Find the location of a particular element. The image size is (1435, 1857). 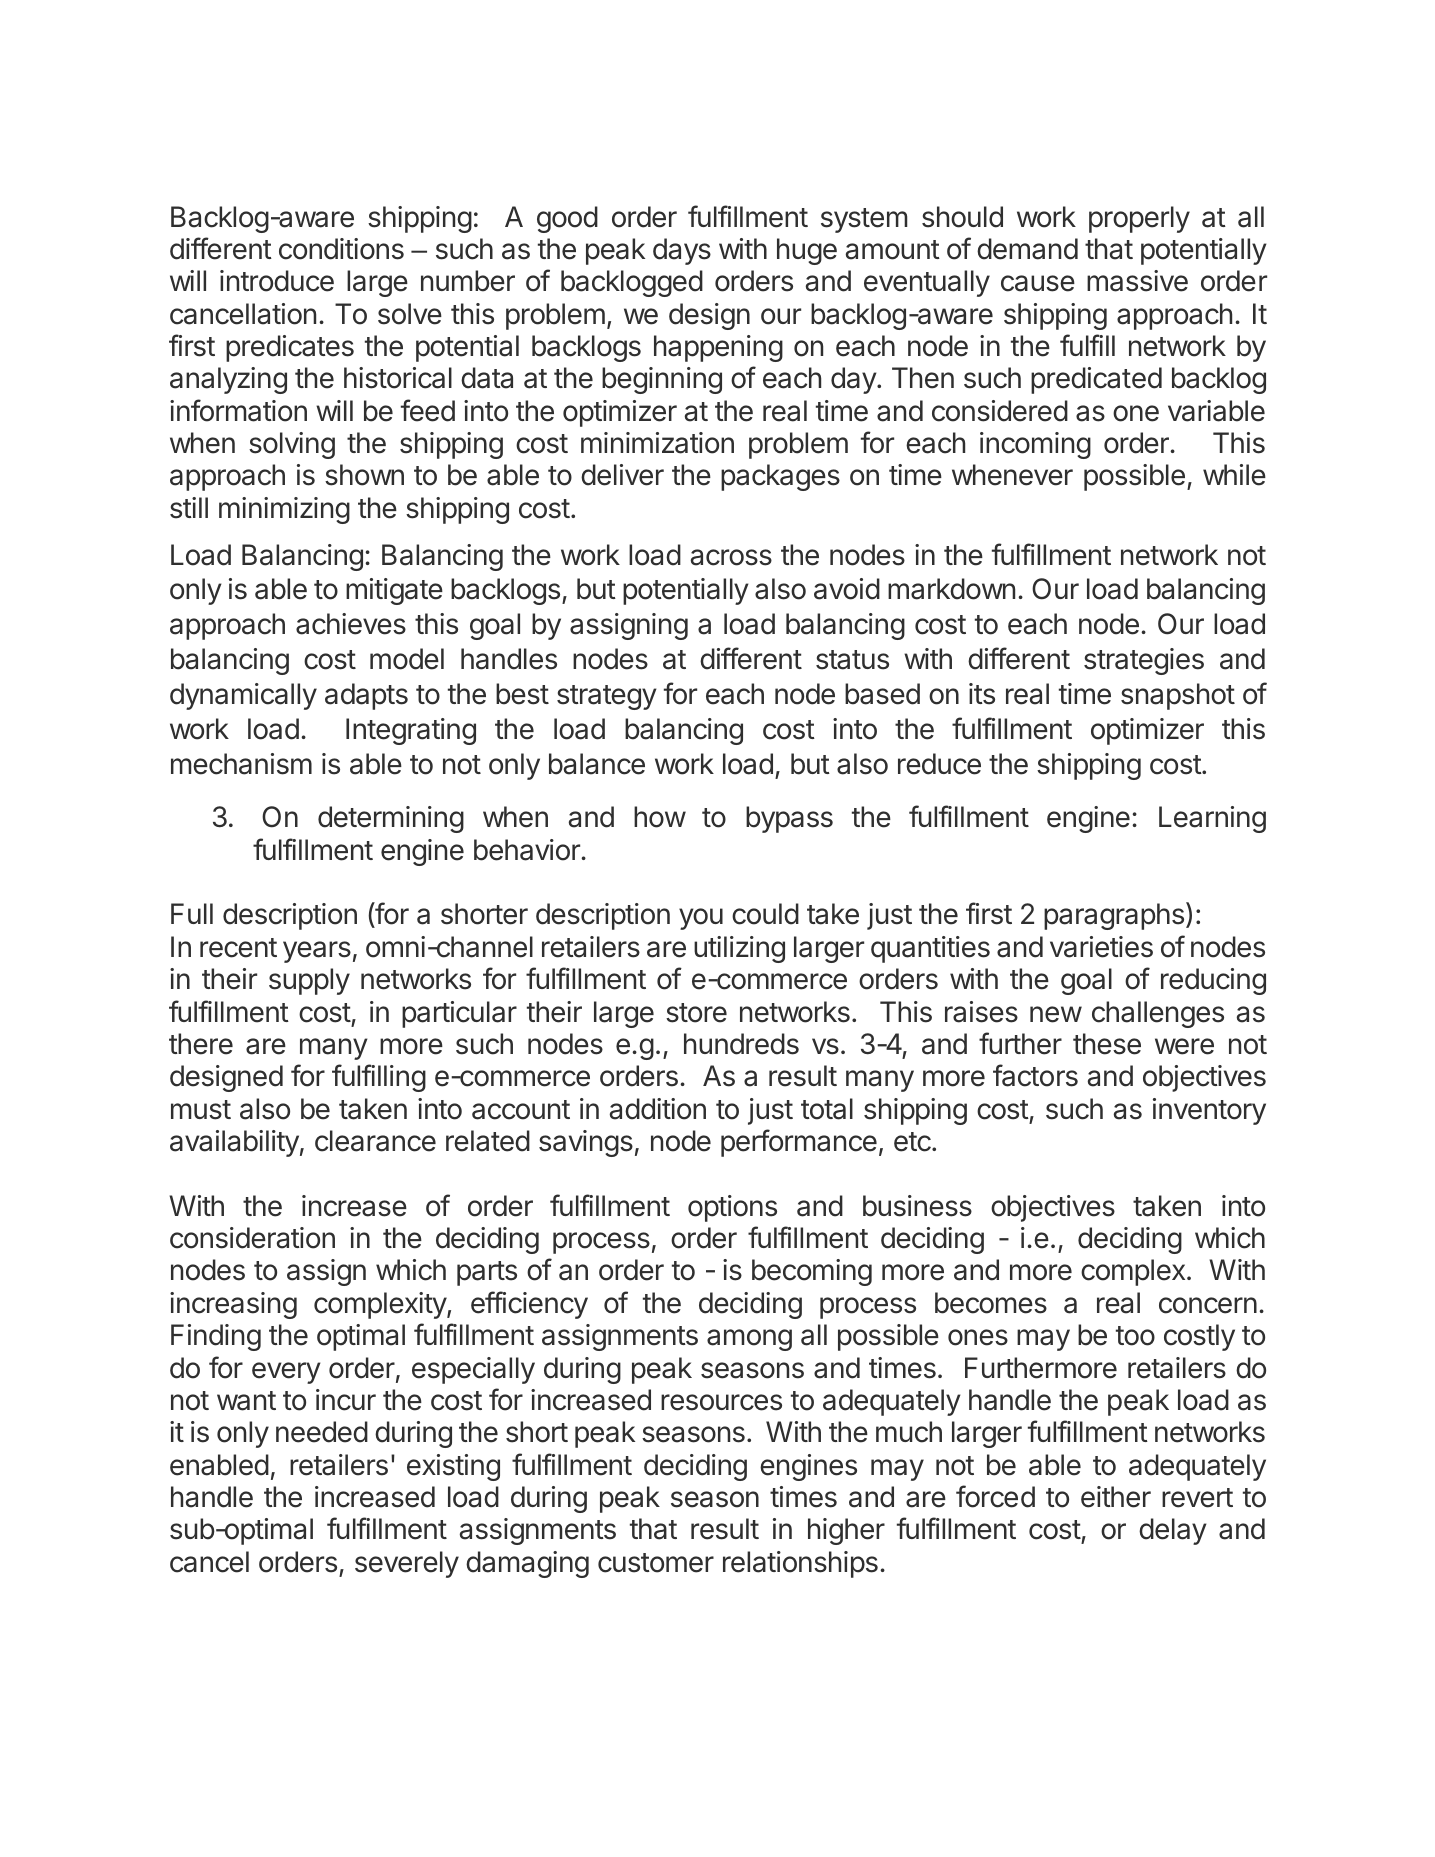

conditions is located at coordinates (341, 249).
